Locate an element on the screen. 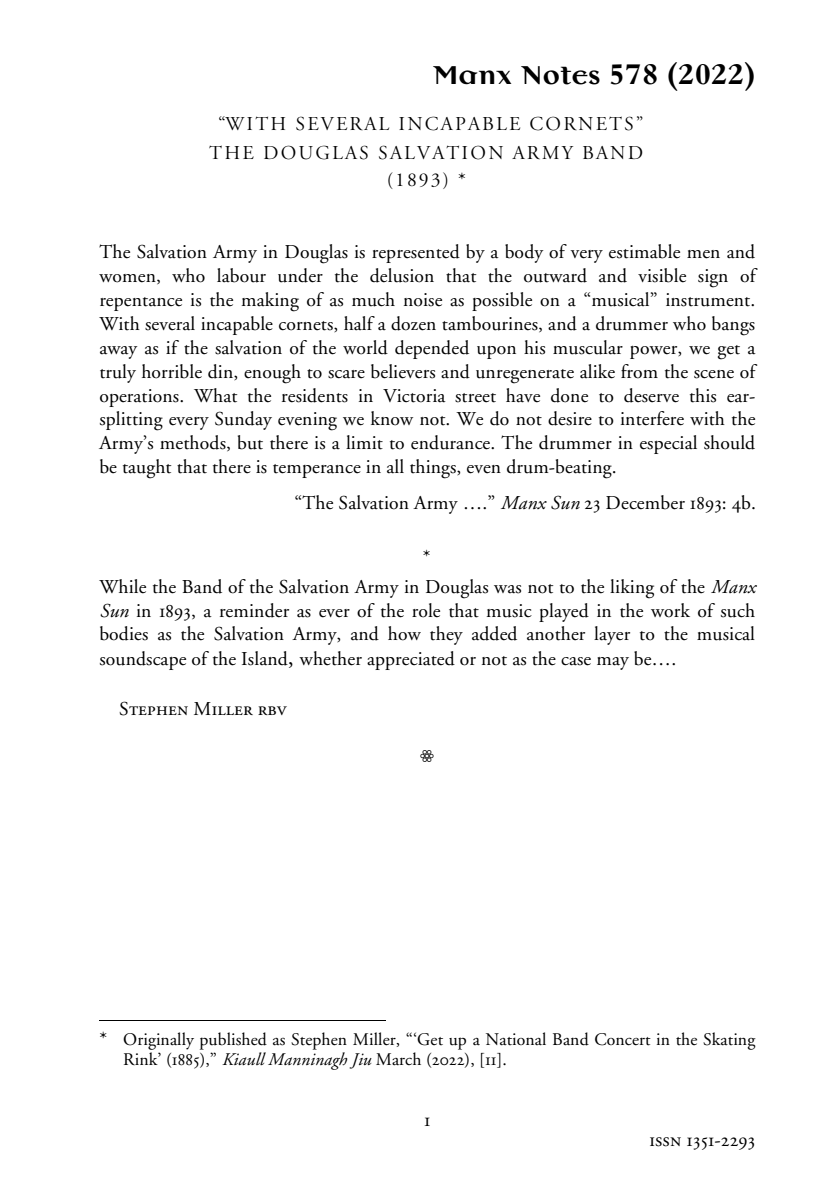  National is located at coordinates (516, 1039).
